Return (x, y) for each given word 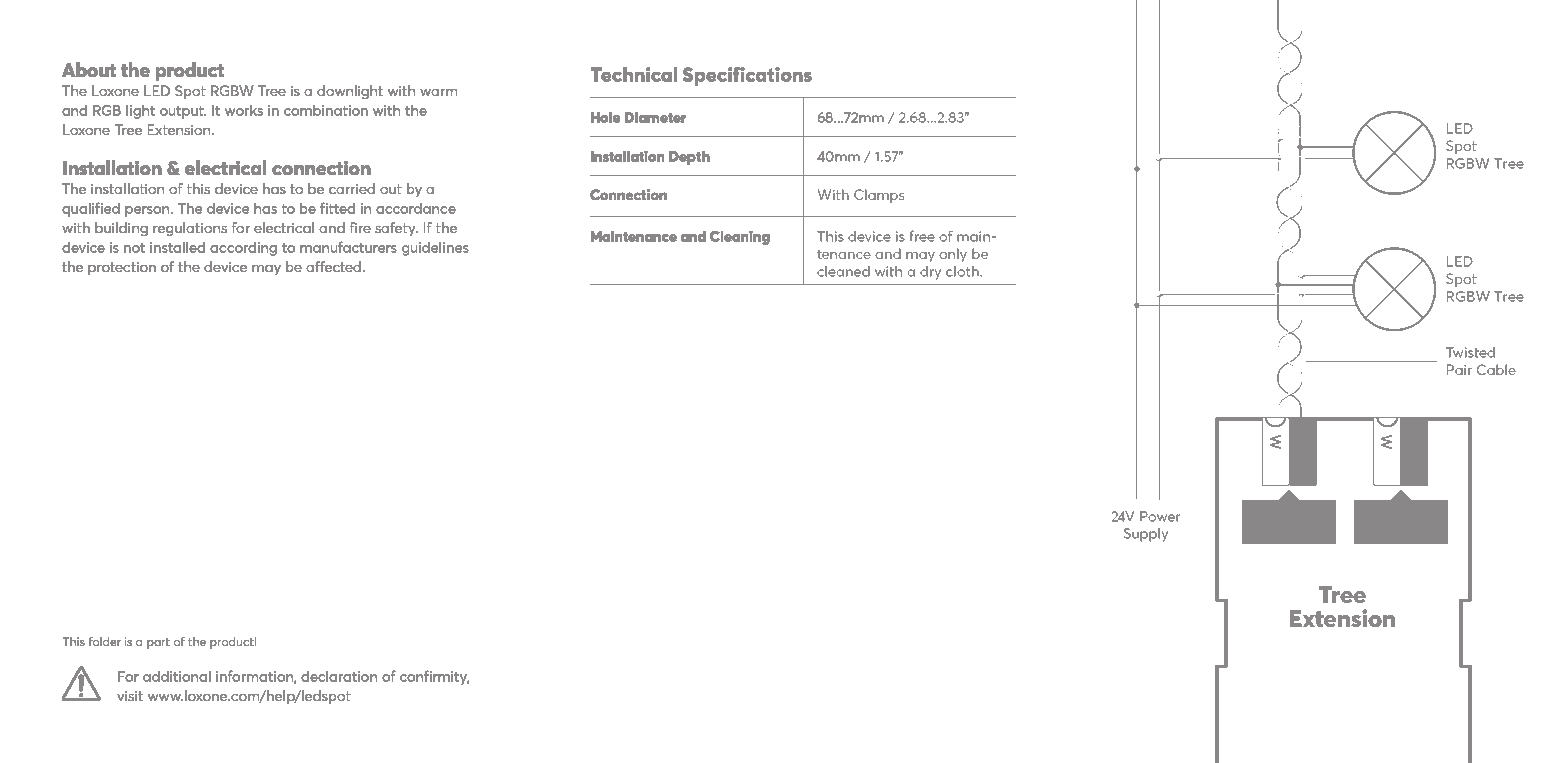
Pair (1459, 369)
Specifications (747, 76)
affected (333, 266)
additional (177, 676)
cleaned (843, 271)
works (244, 110)
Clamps (879, 196)
